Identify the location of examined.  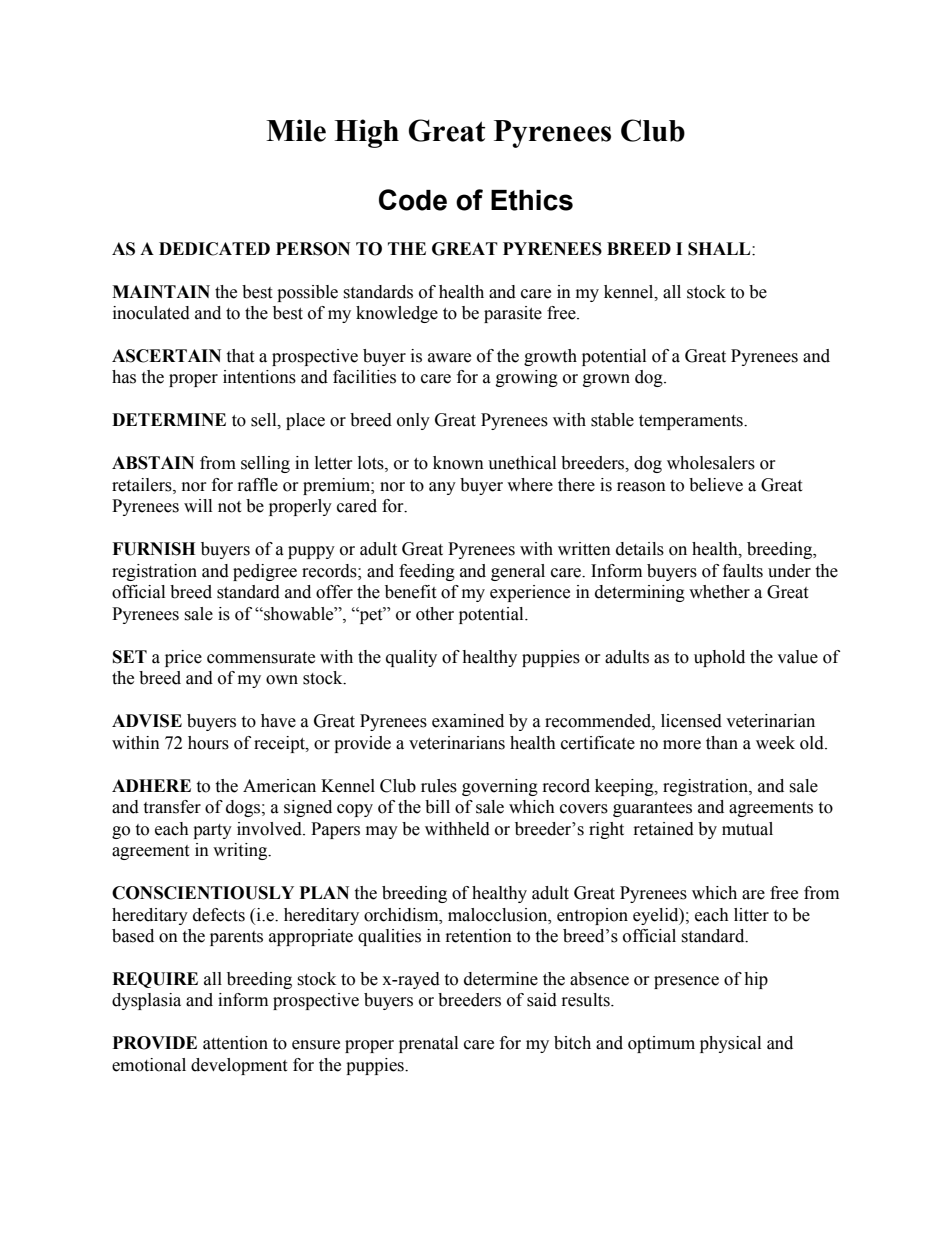
(468, 721).
